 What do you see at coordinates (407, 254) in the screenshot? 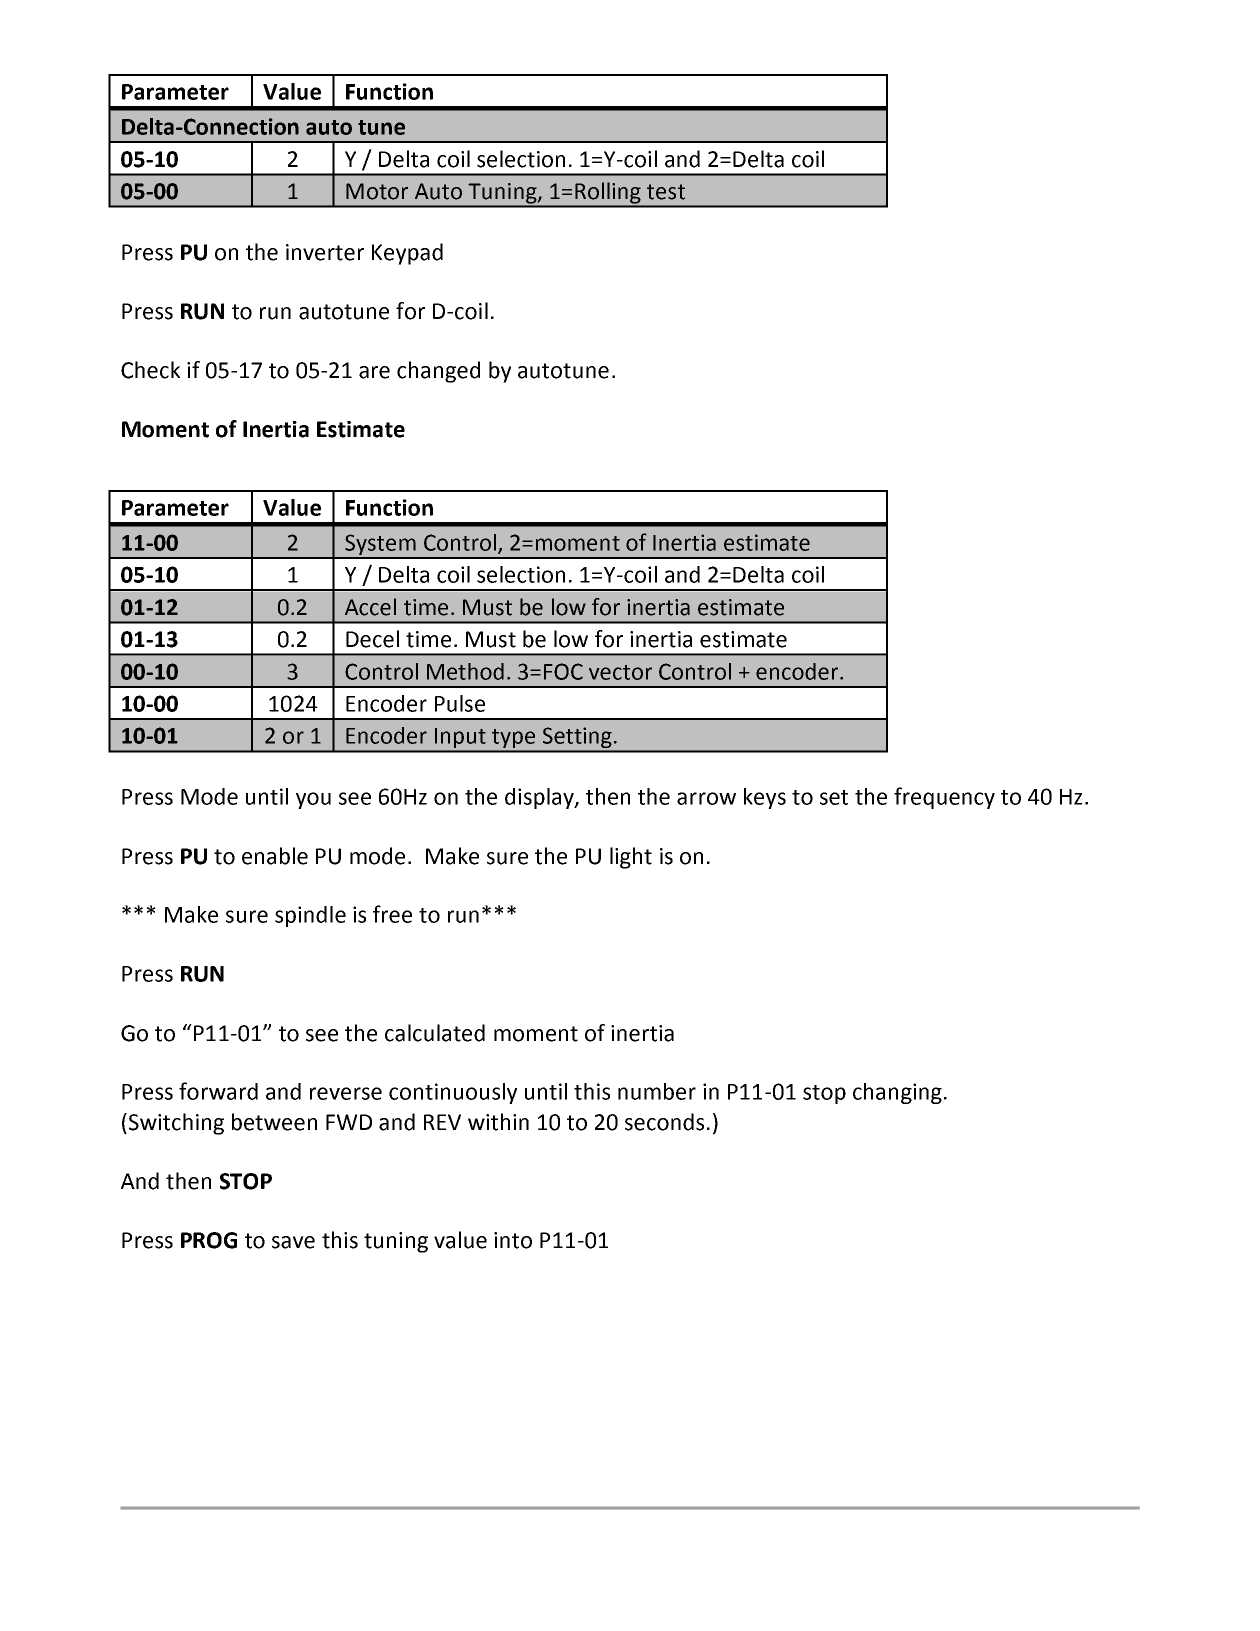
I see `Keypad` at bounding box center [407, 254].
